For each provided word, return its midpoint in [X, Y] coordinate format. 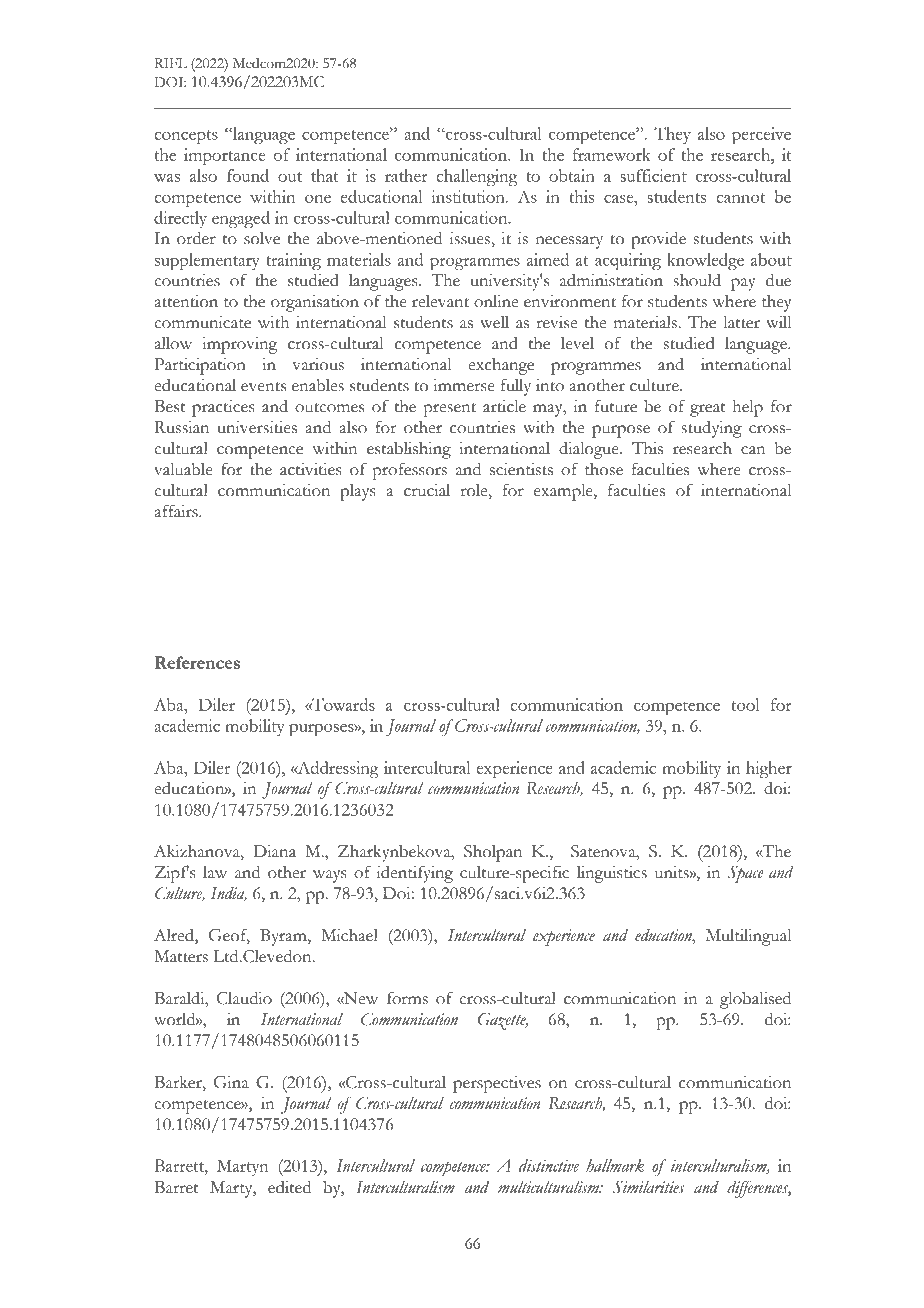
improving [239, 345]
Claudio [244, 998]
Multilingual [748, 937]
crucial [427, 490]
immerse [464, 385]
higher [769, 769]
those [604, 469]
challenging [476, 177]
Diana [274, 851]
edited [289, 1187]
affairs [177, 511]
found [248, 175]
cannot [740, 198]
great [708, 410]
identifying [415, 874]
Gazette [503, 1021]
